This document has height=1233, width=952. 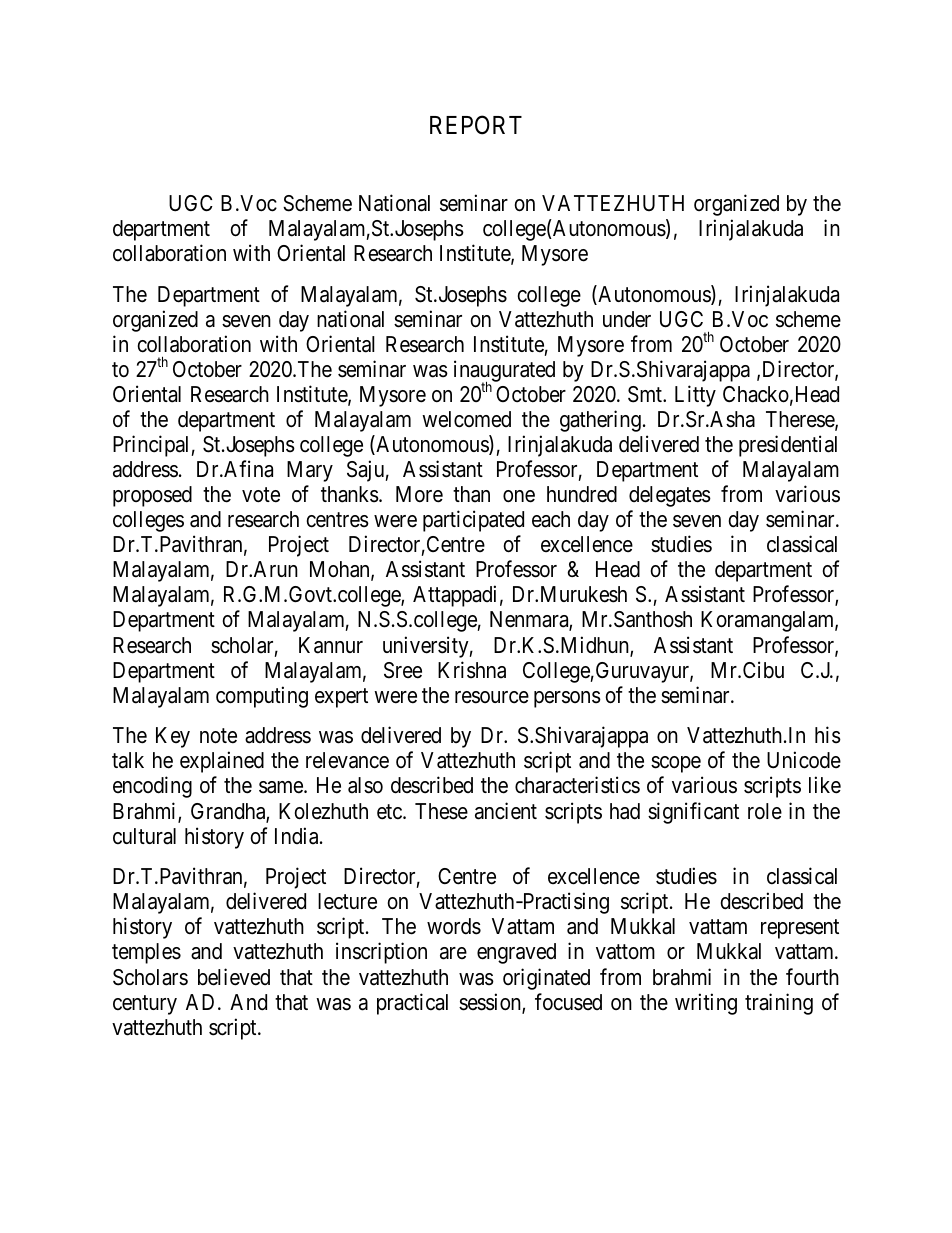 What do you see at coordinates (310, 471) in the document?
I see `Mary` at bounding box center [310, 471].
